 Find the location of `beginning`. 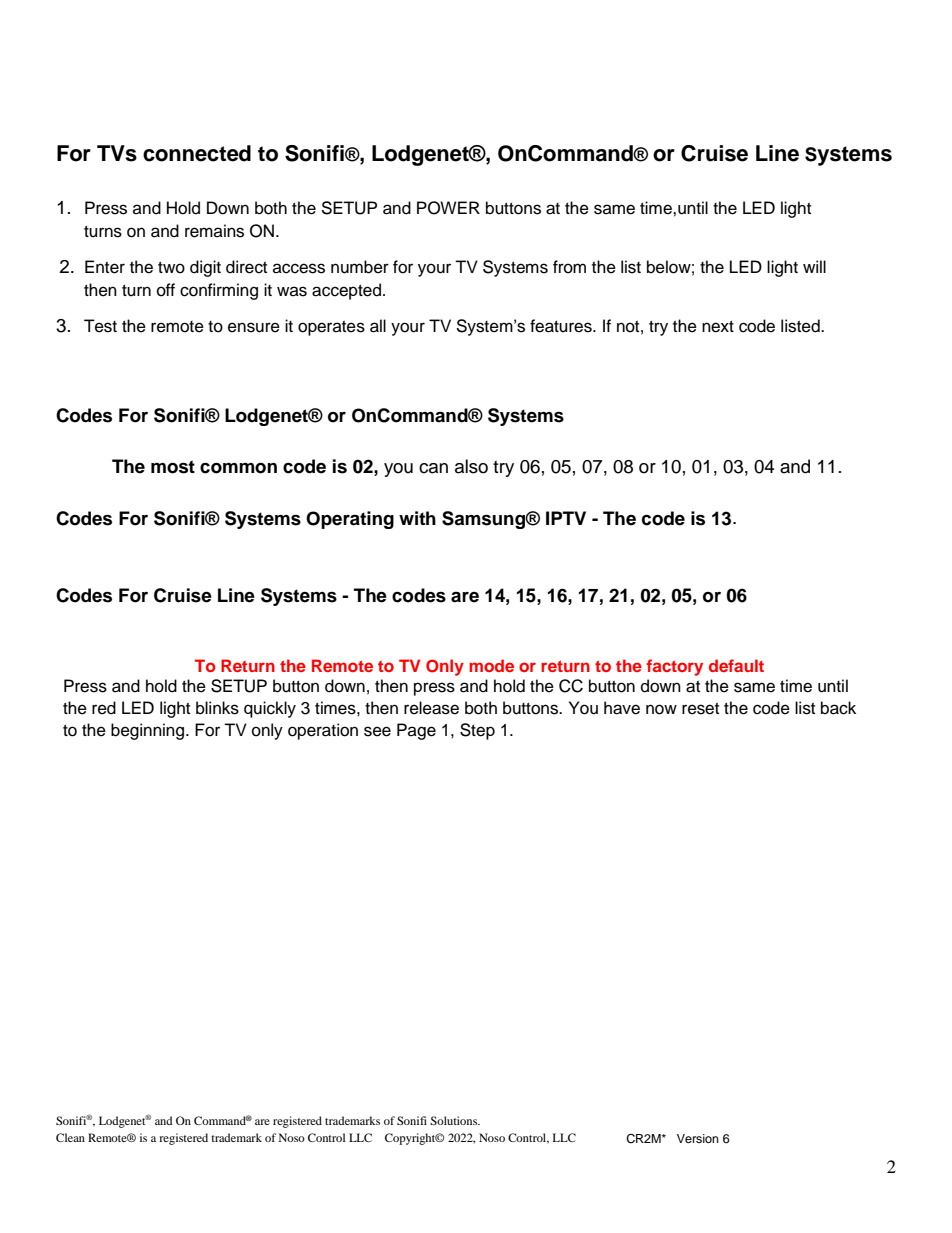

beginning is located at coordinates (149, 731).
